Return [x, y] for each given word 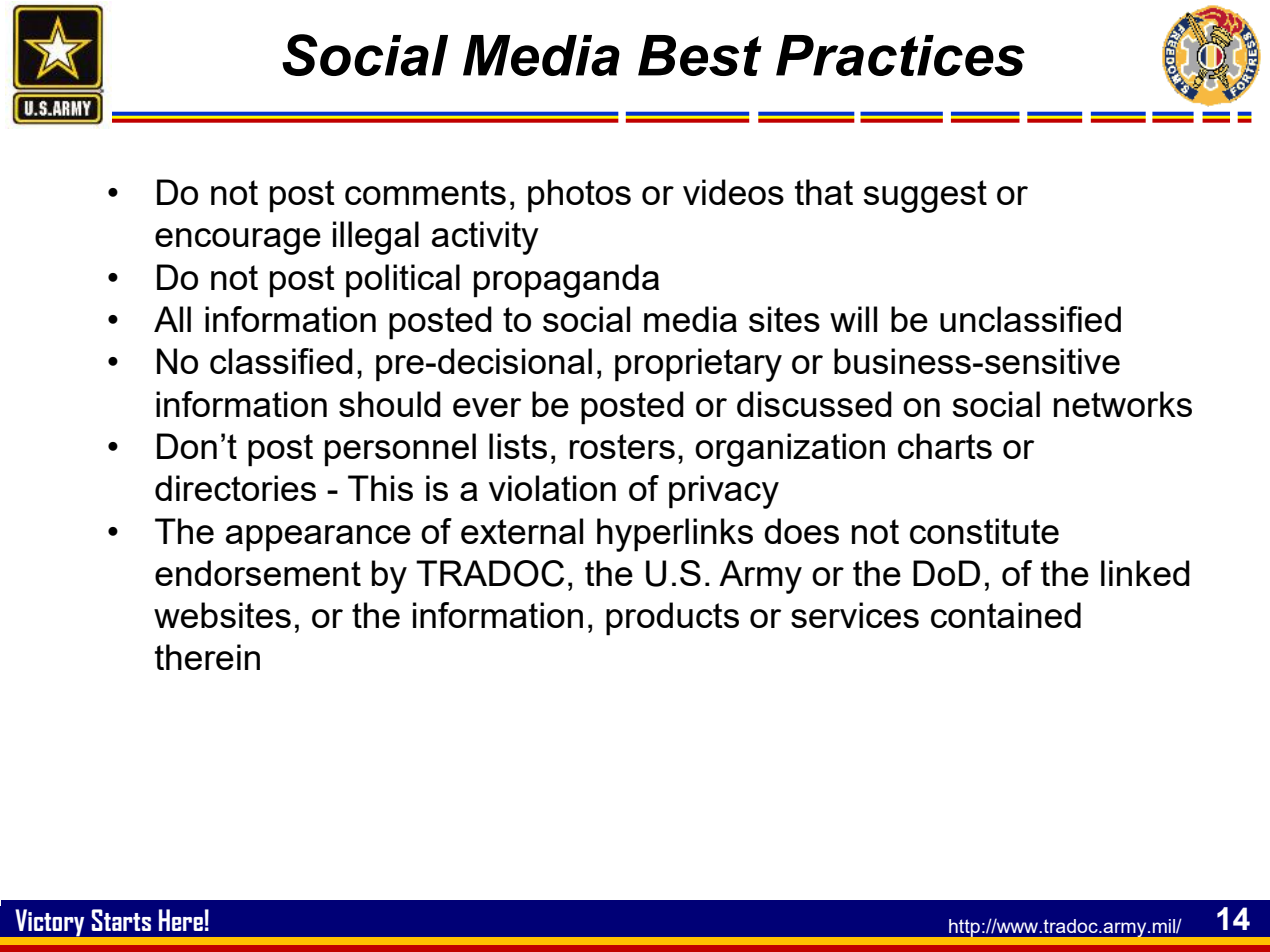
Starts [121, 920]
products [672, 619]
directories [235, 488]
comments [425, 192]
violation [552, 488]
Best [700, 55]
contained [1006, 615]
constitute [984, 531]
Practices [900, 55]
